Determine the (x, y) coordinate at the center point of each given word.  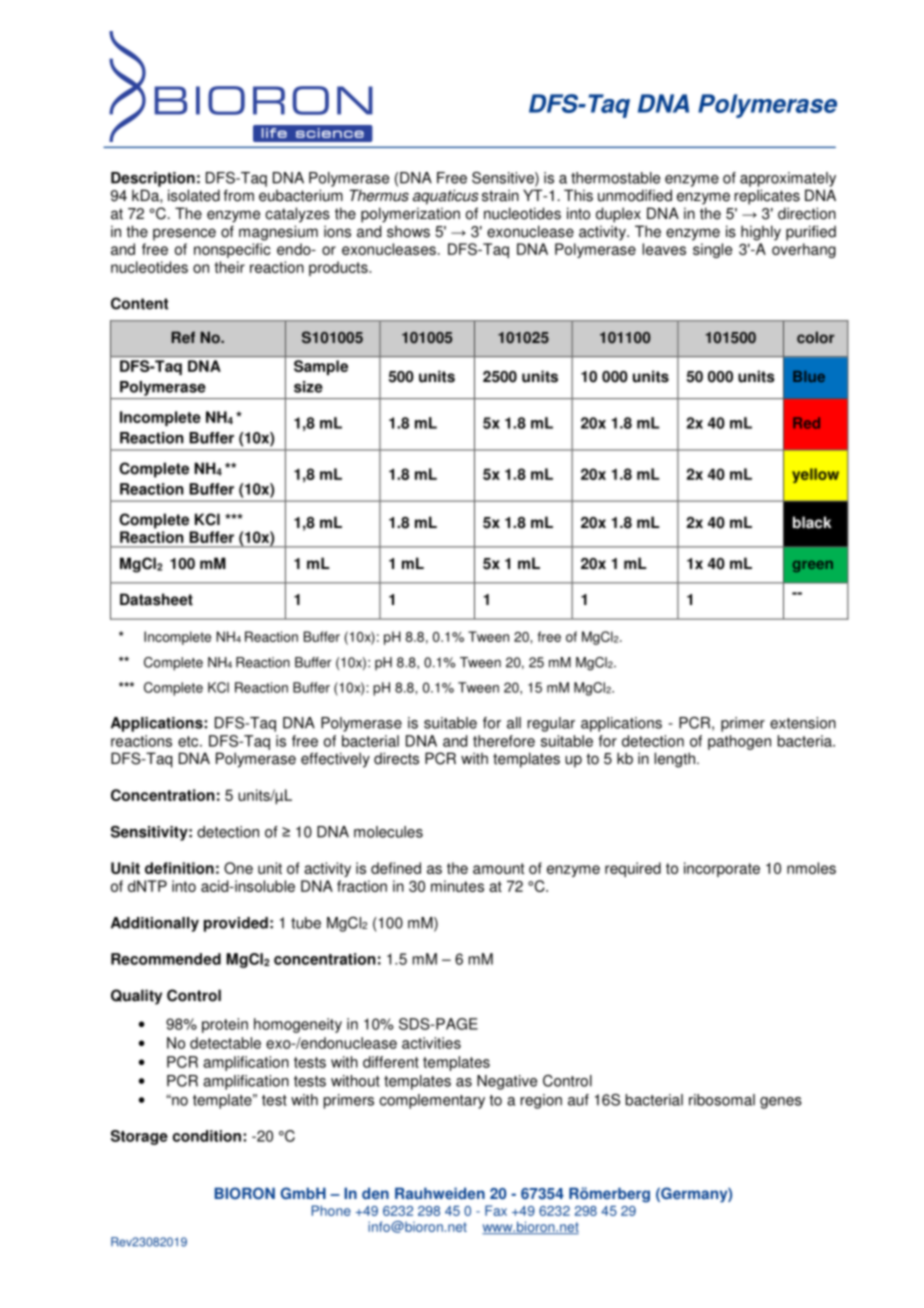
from (238, 195)
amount (498, 868)
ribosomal (722, 1100)
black (812, 522)
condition (207, 1136)
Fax (496, 1210)
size (308, 387)
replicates (767, 197)
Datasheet (156, 599)
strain (500, 195)
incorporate (722, 869)
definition (179, 868)
